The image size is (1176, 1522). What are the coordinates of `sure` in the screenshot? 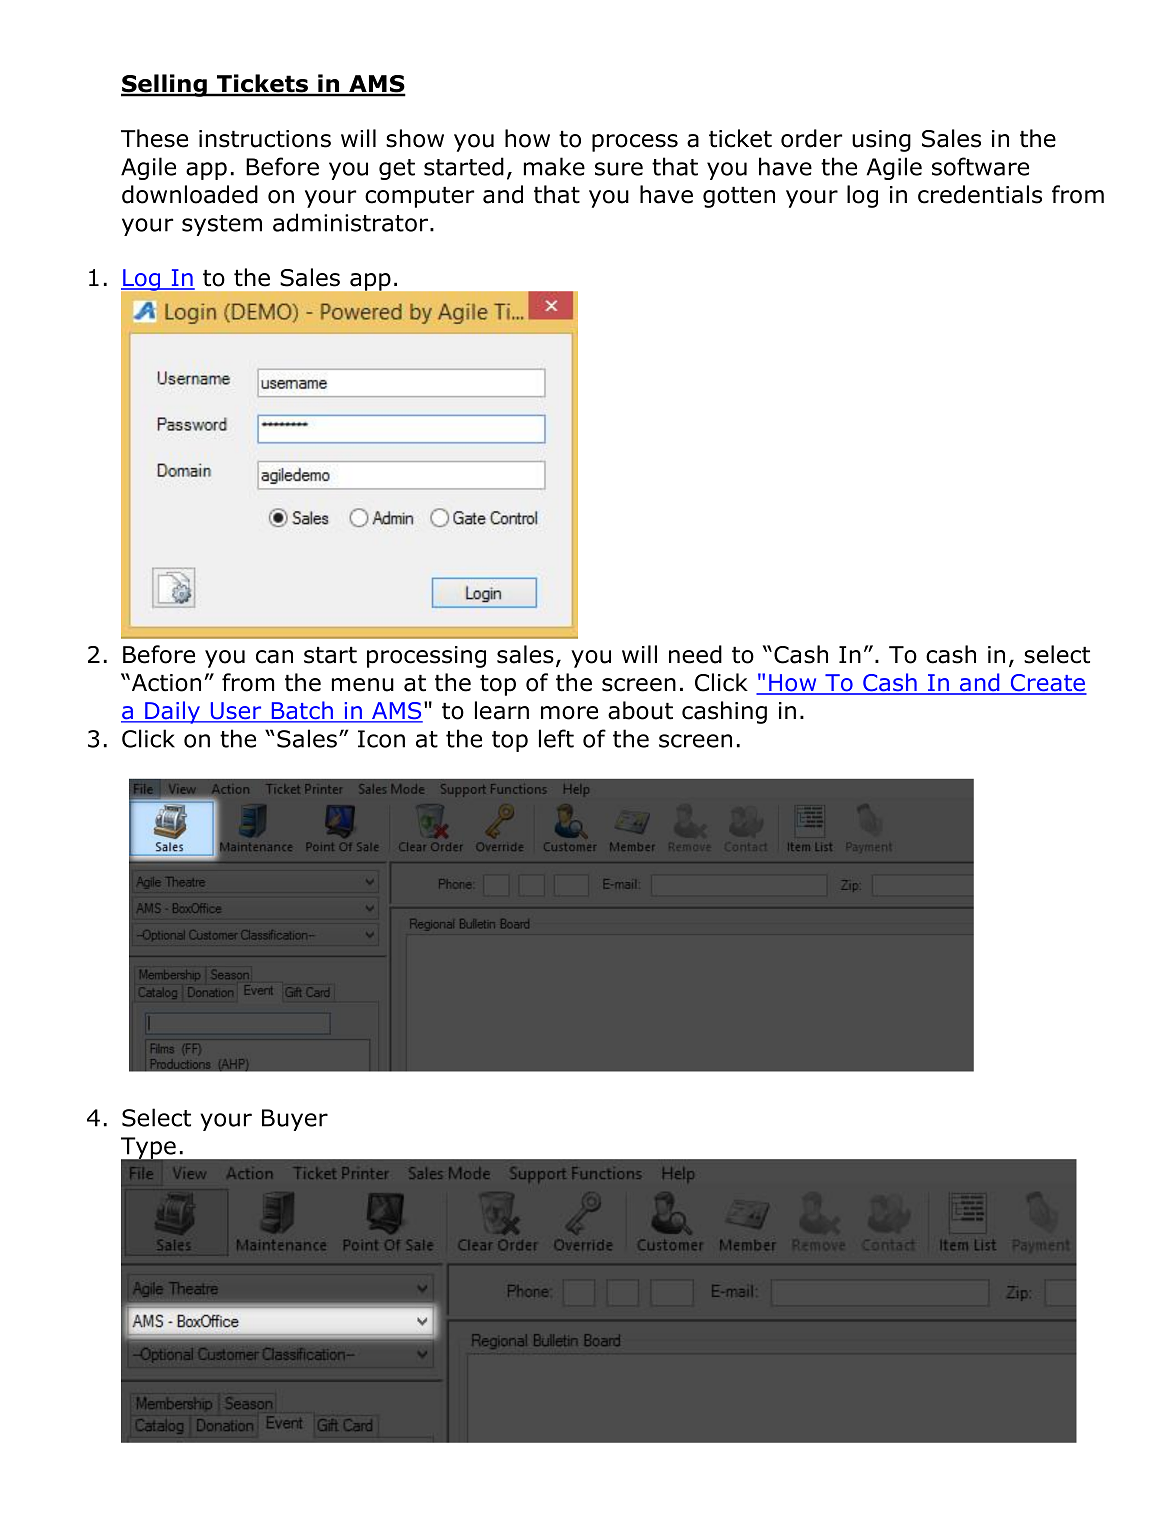 It's located at (619, 169).
